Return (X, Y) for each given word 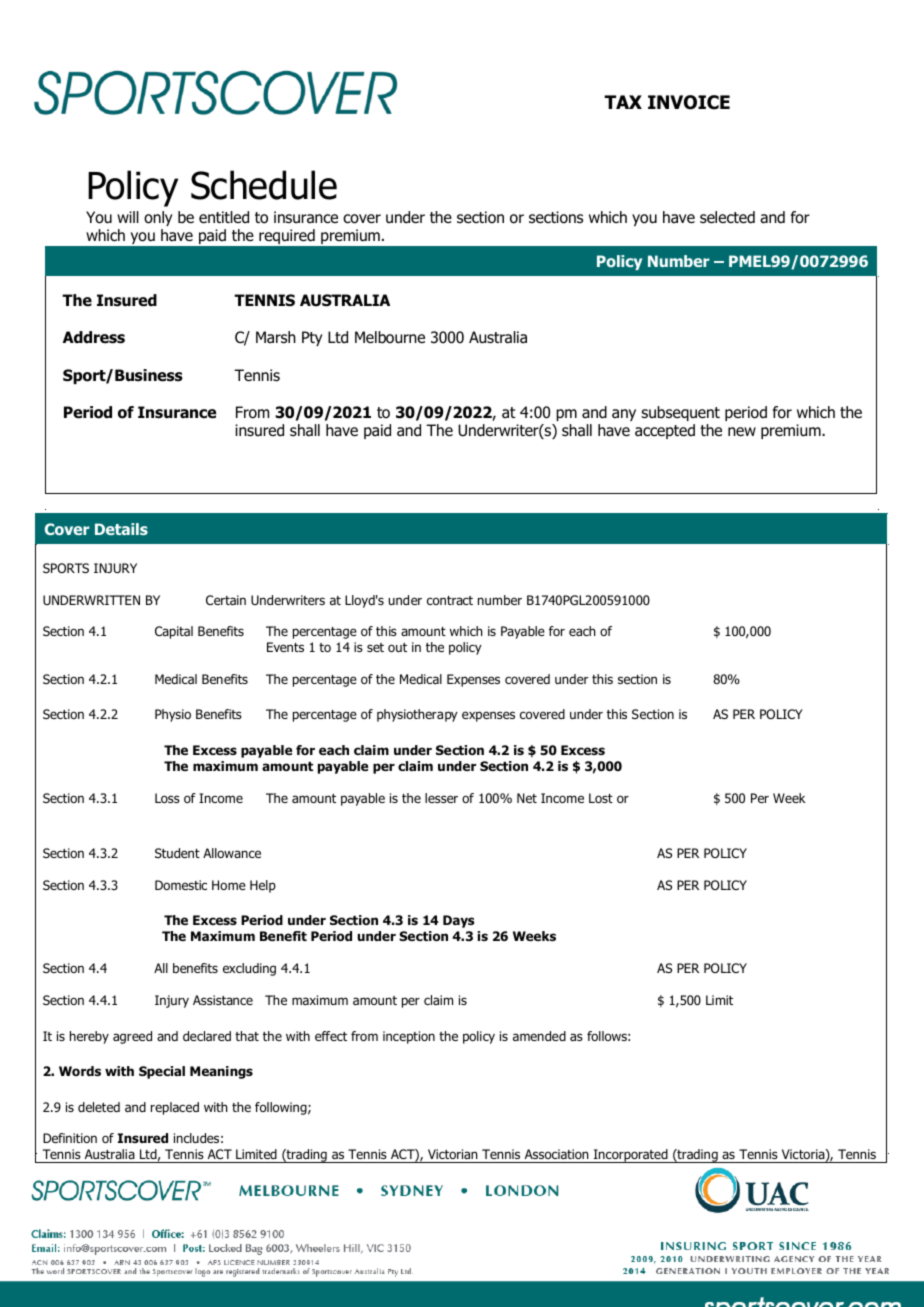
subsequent (680, 413)
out (397, 647)
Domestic (181, 885)
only (158, 218)
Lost (601, 798)
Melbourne (390, 337)
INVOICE (689, 102)
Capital (174, 632)
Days (459, 921)
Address (94, 337)
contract (450, 600)
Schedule (264, 185)
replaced (175, 1108)
